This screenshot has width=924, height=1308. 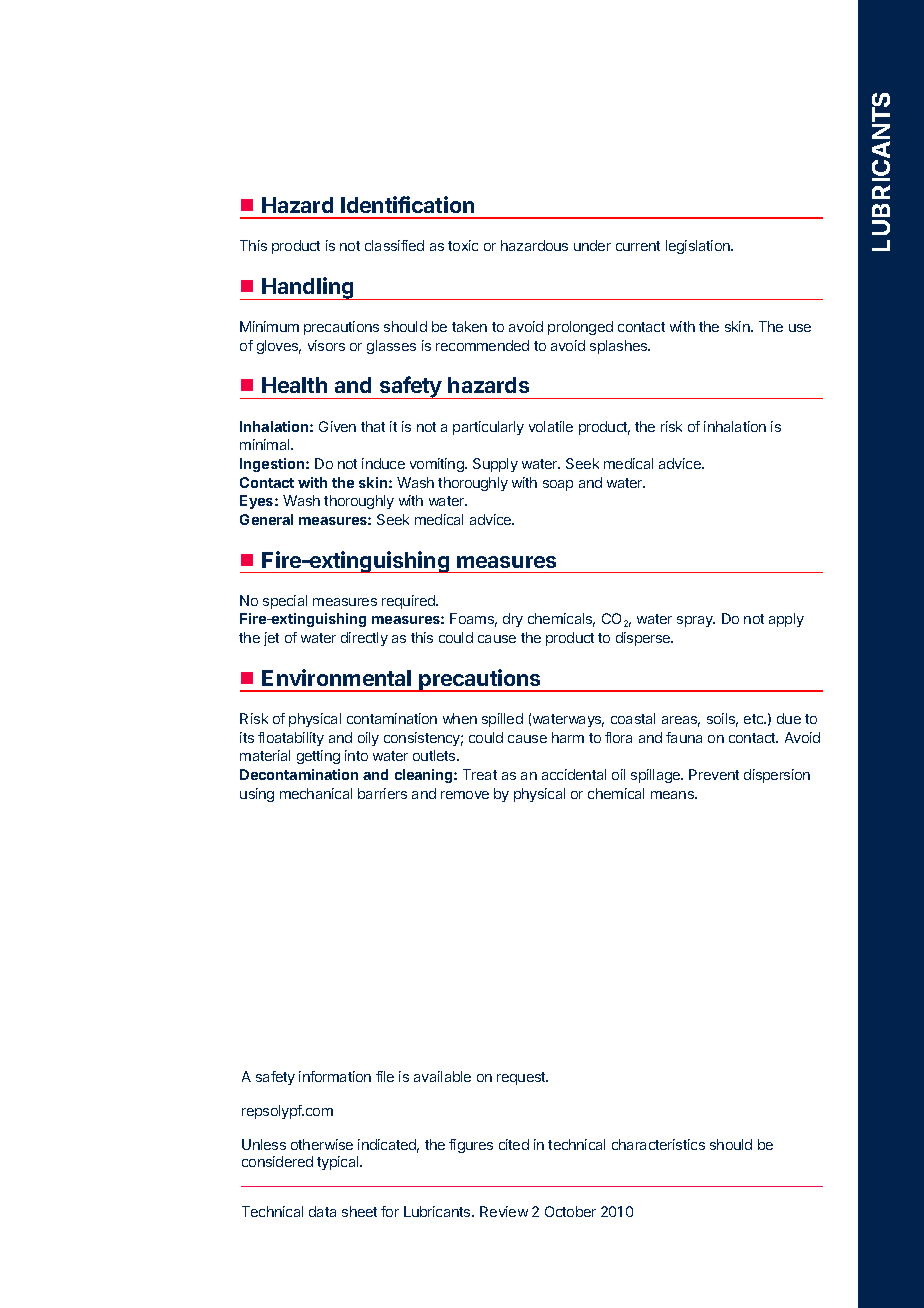 I want to click on General, so click(x=266, y=519).
